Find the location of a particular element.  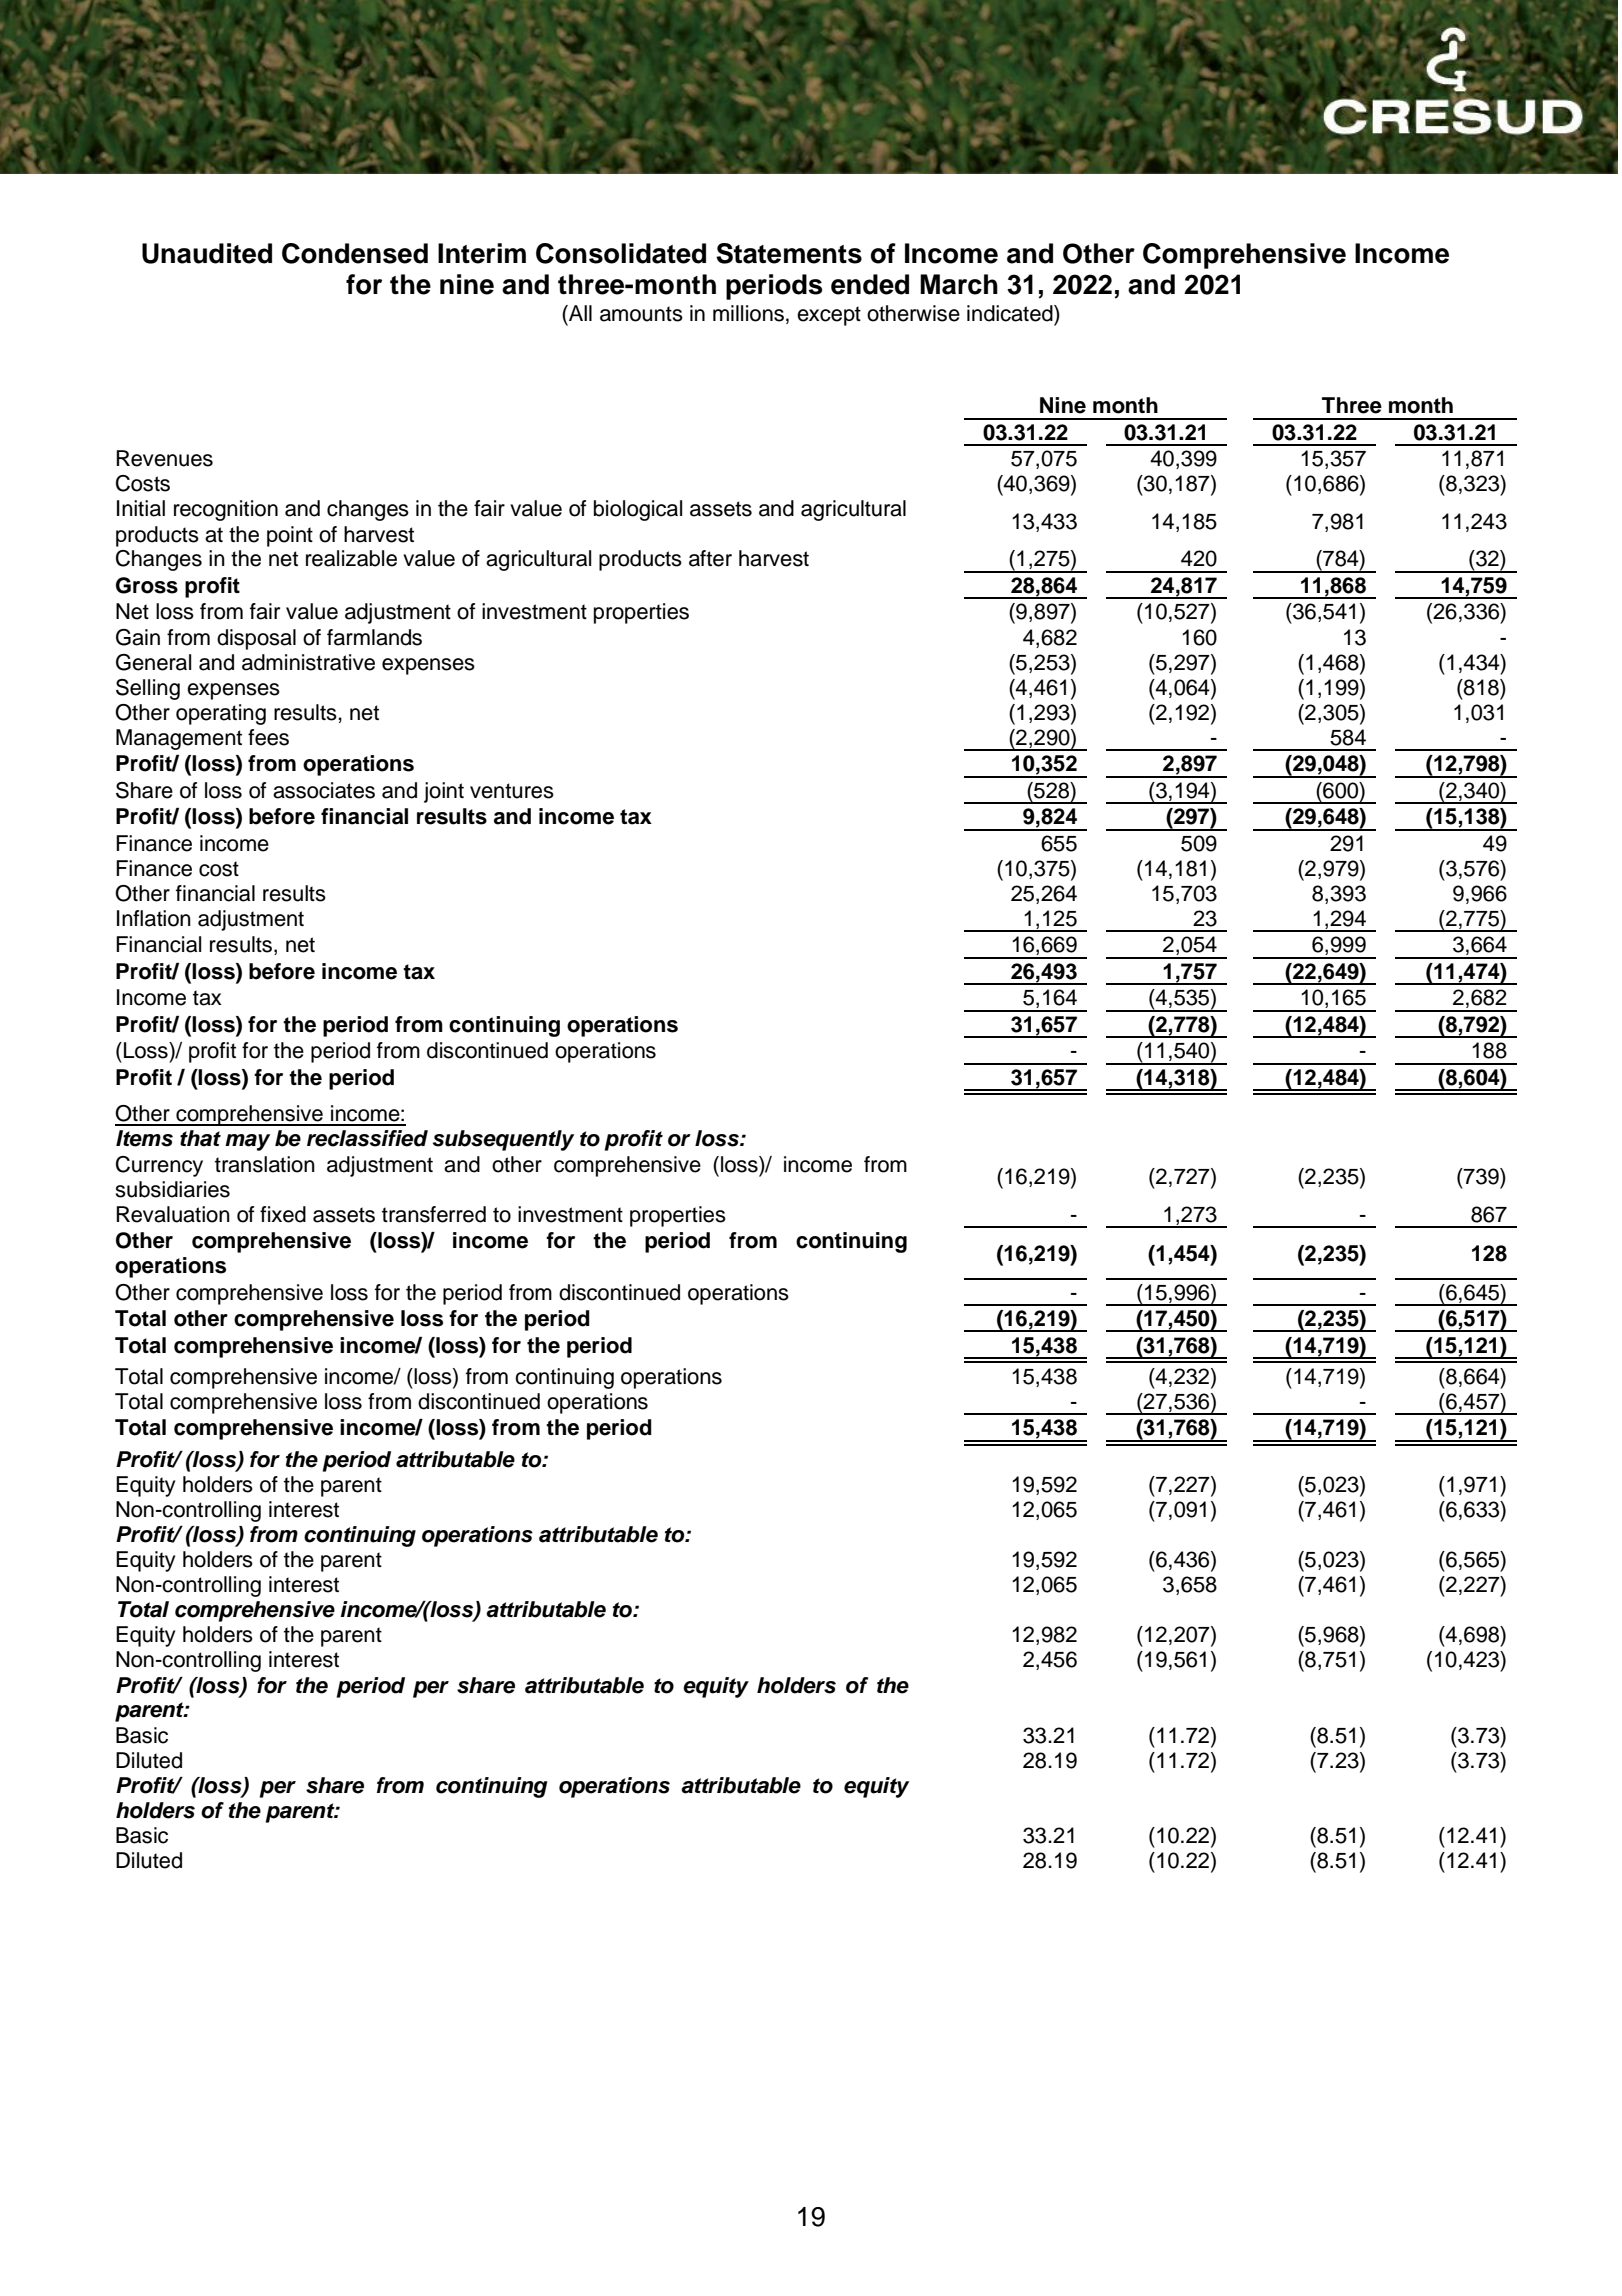

All is located at coordinates (579, 313).
